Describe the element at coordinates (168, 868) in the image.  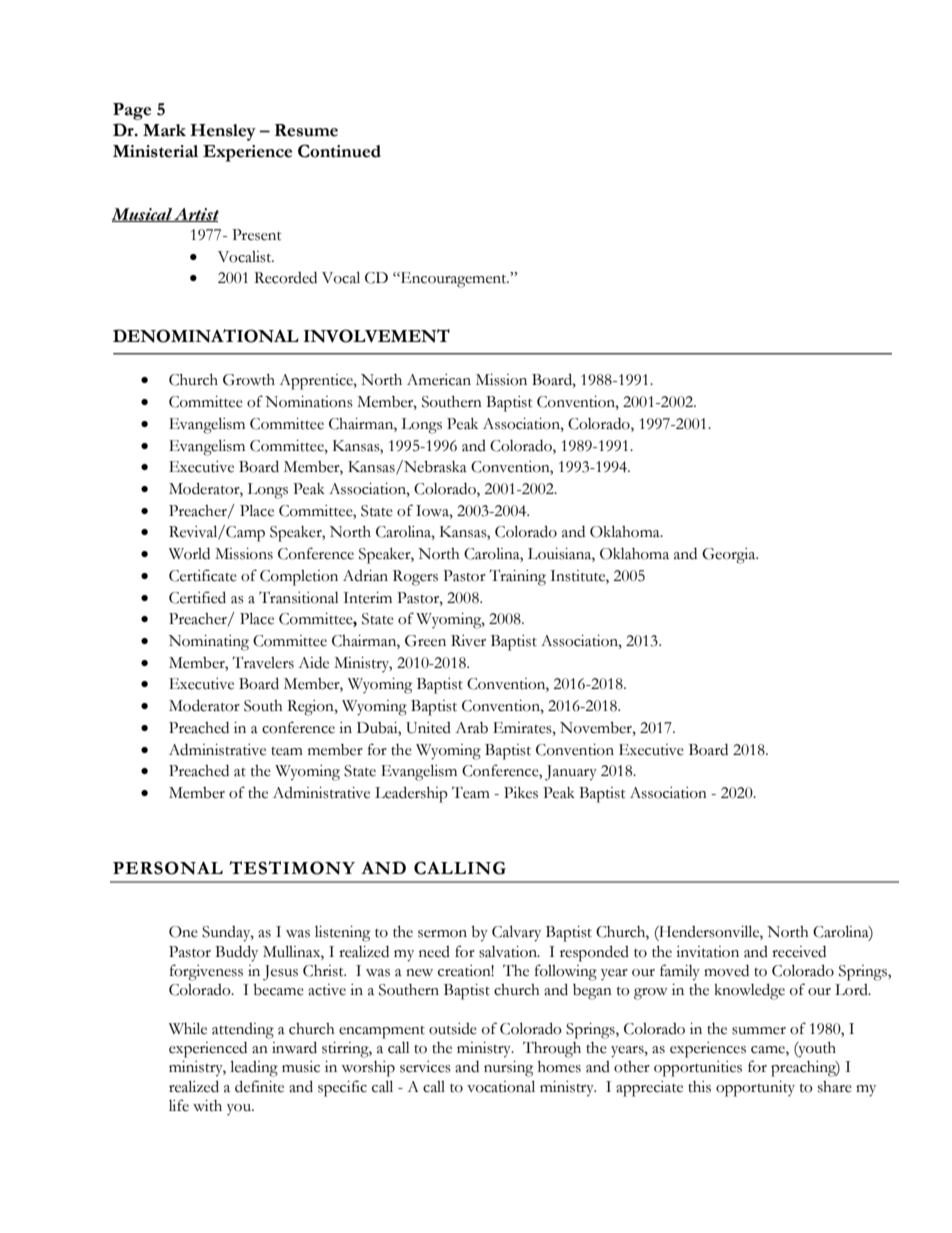
I see `PERSONAL` at that location.
